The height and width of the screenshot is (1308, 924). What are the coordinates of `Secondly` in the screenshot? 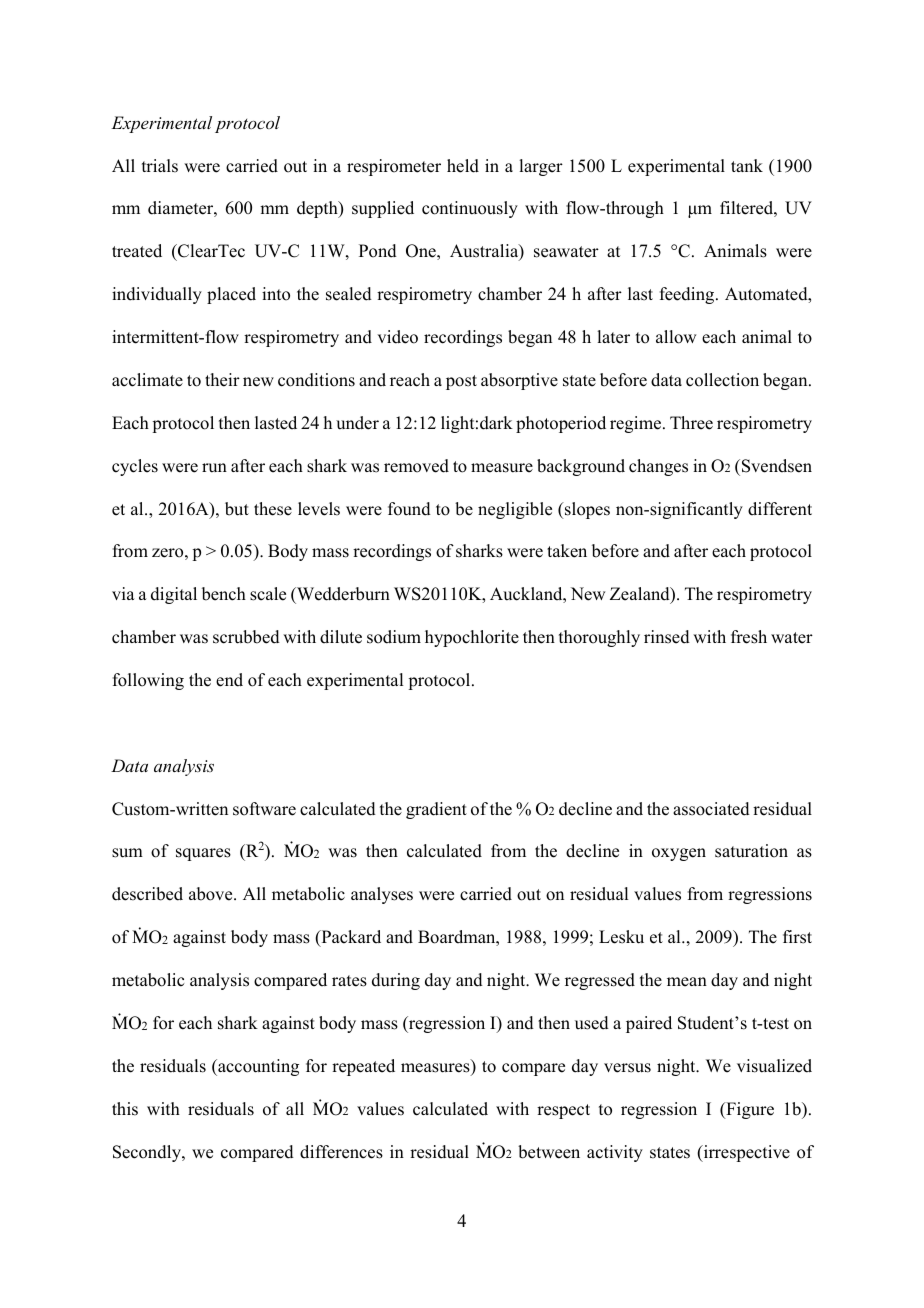 It's located at (148, 1153).
